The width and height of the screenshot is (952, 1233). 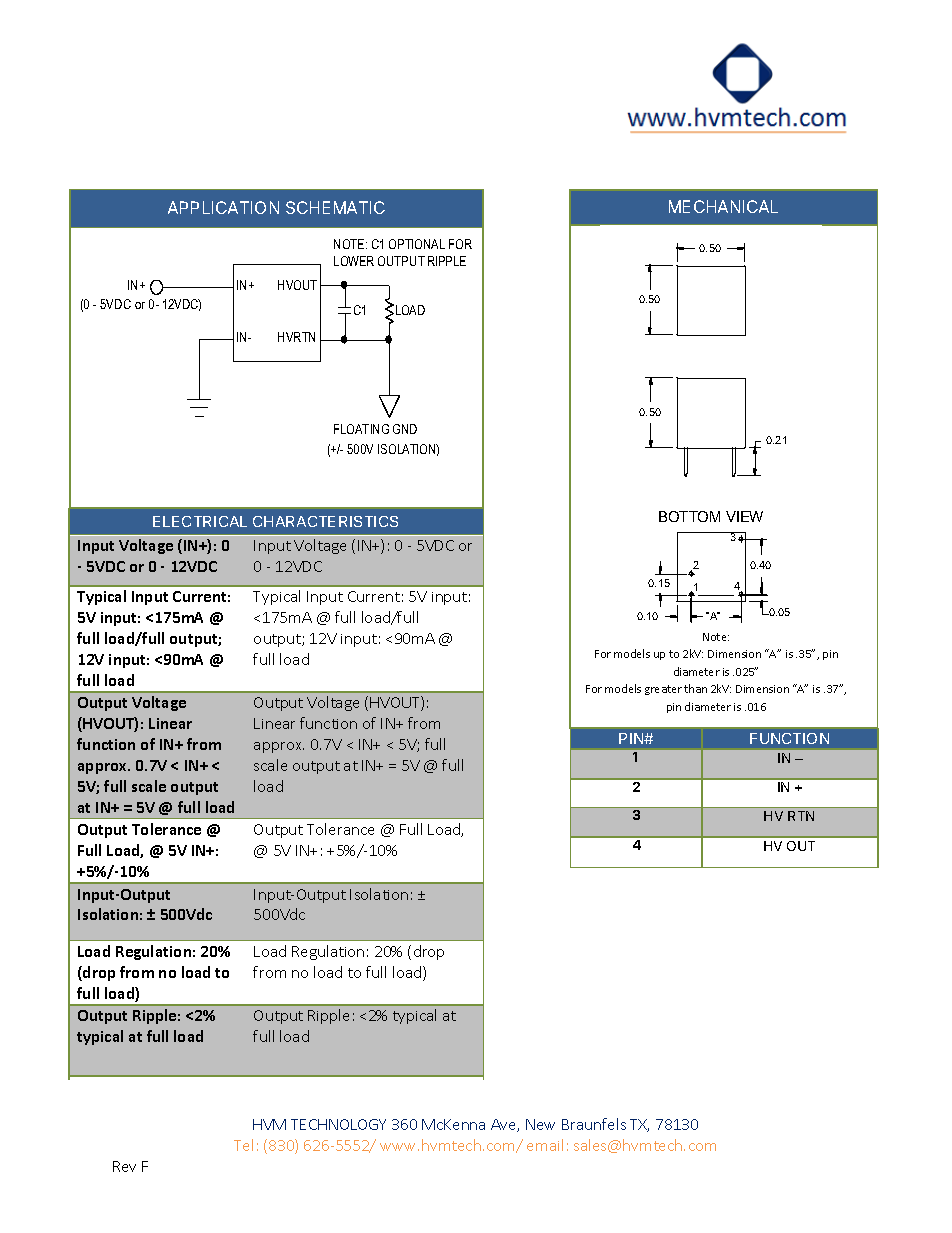 What do you see at coordinates (695, 688) in the screenshot?
I see `than` at bounding box center [695, 688].
